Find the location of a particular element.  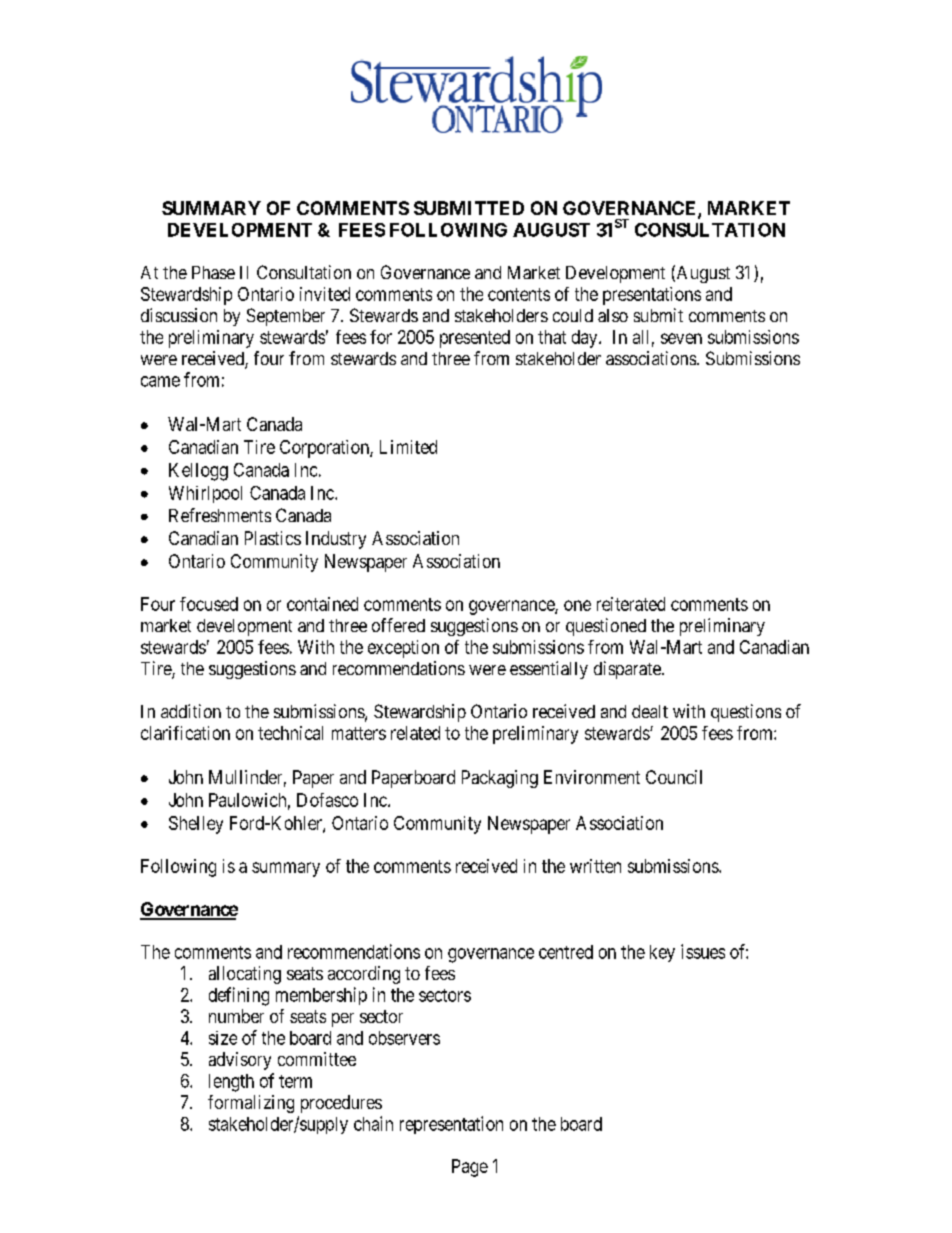

presented is located at coordinates (475, 339).
